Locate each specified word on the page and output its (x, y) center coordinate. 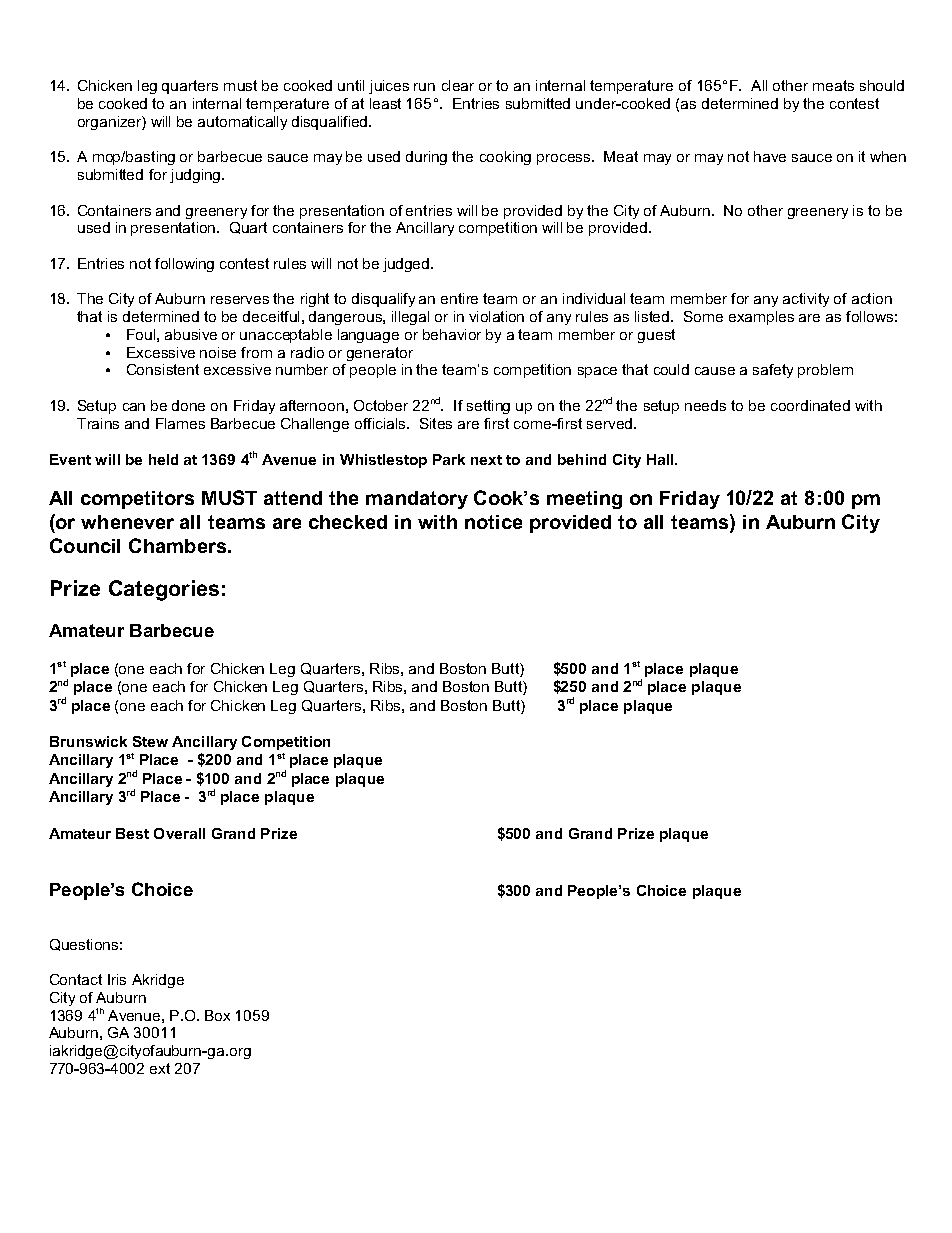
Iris (117, 979)
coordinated (810, 405)
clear (458, 85)
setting (488, 407)
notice (493, 522)
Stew (150, 741)
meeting (584, 500)
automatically (242, 123)
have (770, 156)
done (188, 405)
